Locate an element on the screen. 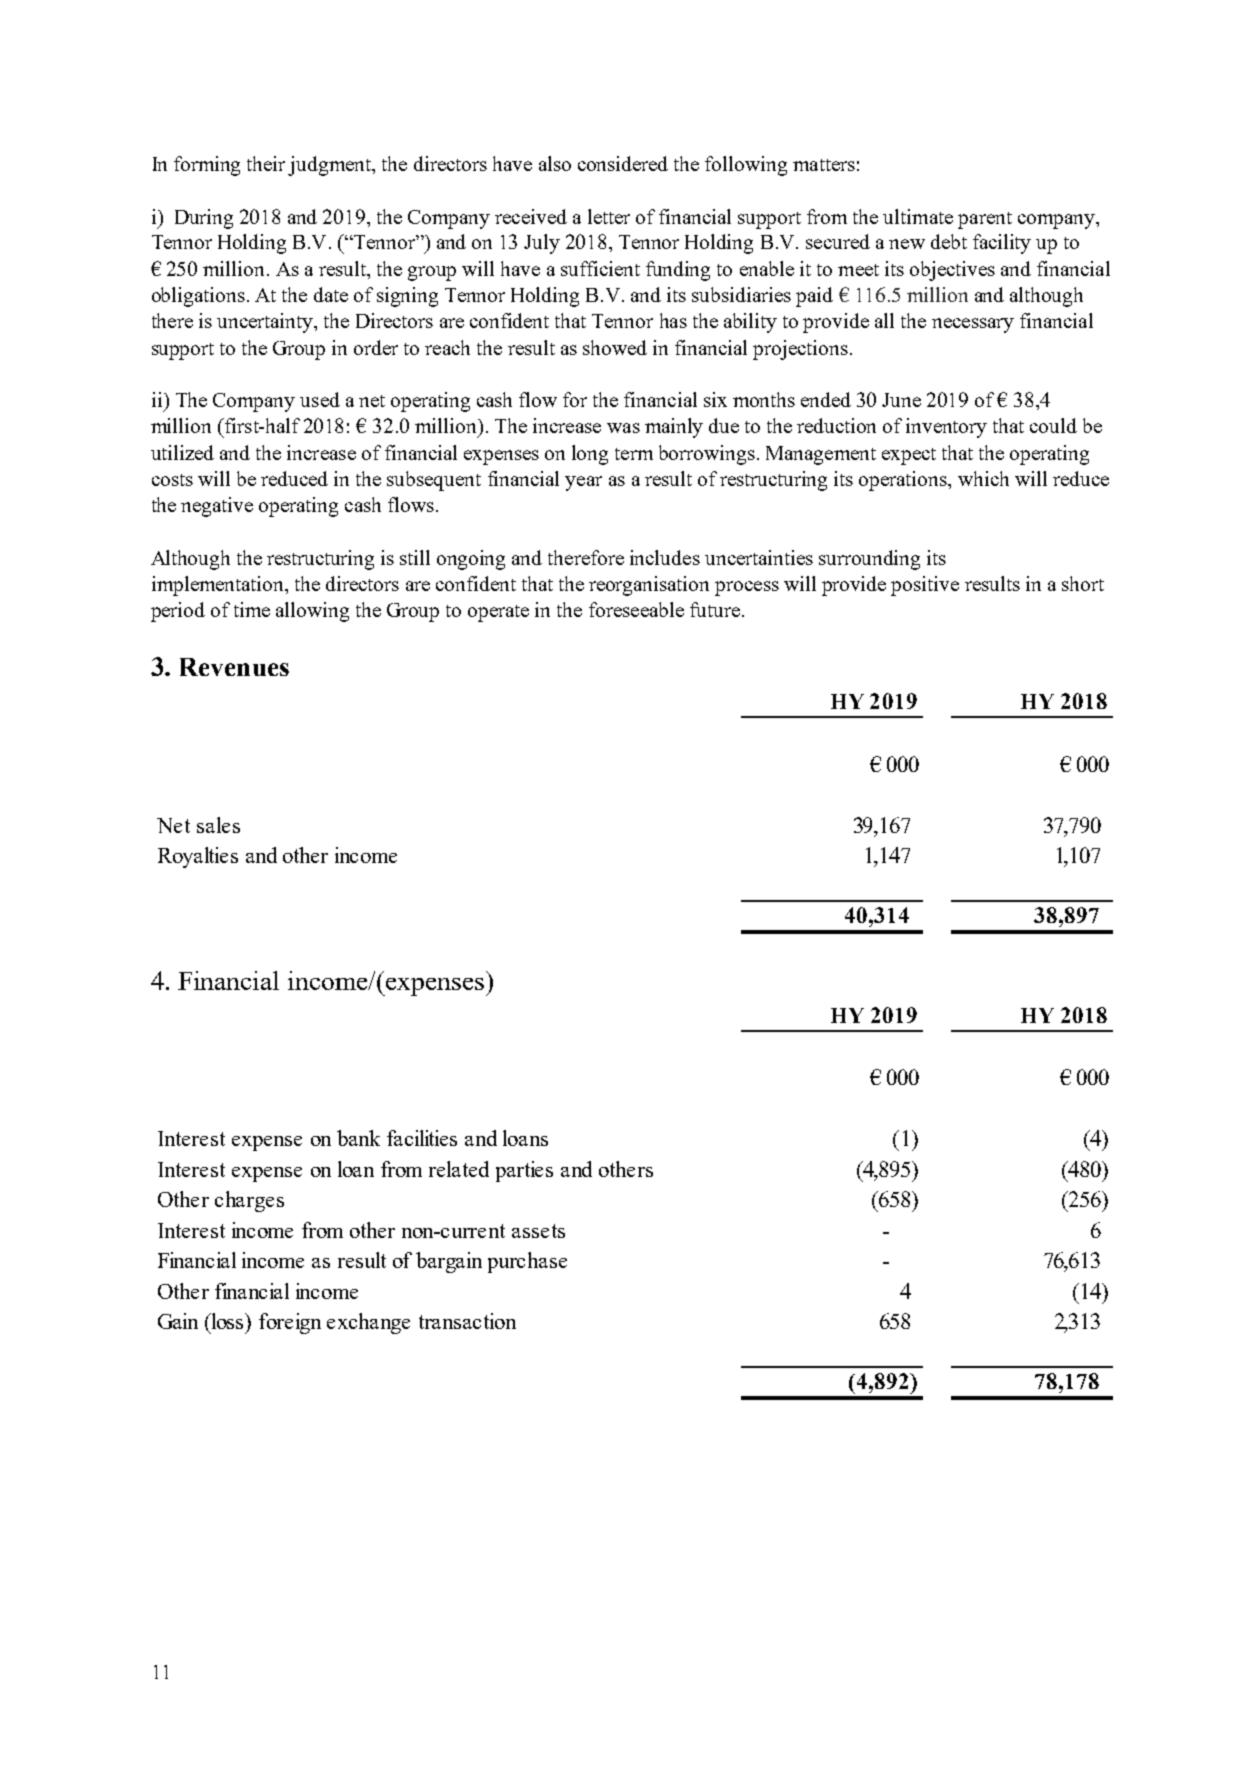  letter is located at coordinates (609, 216).
